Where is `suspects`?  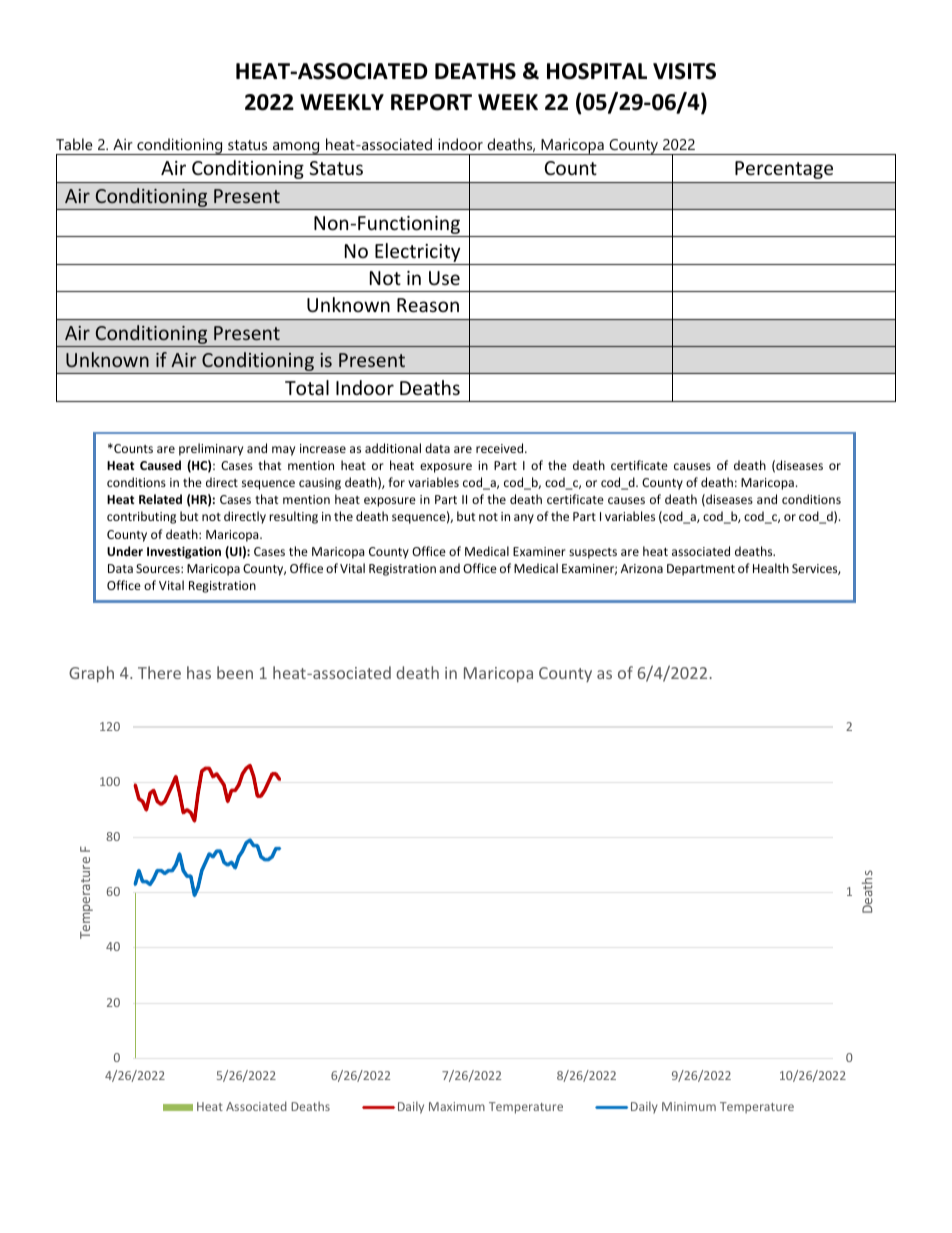
suspects is located at coordinates (593, 553).
